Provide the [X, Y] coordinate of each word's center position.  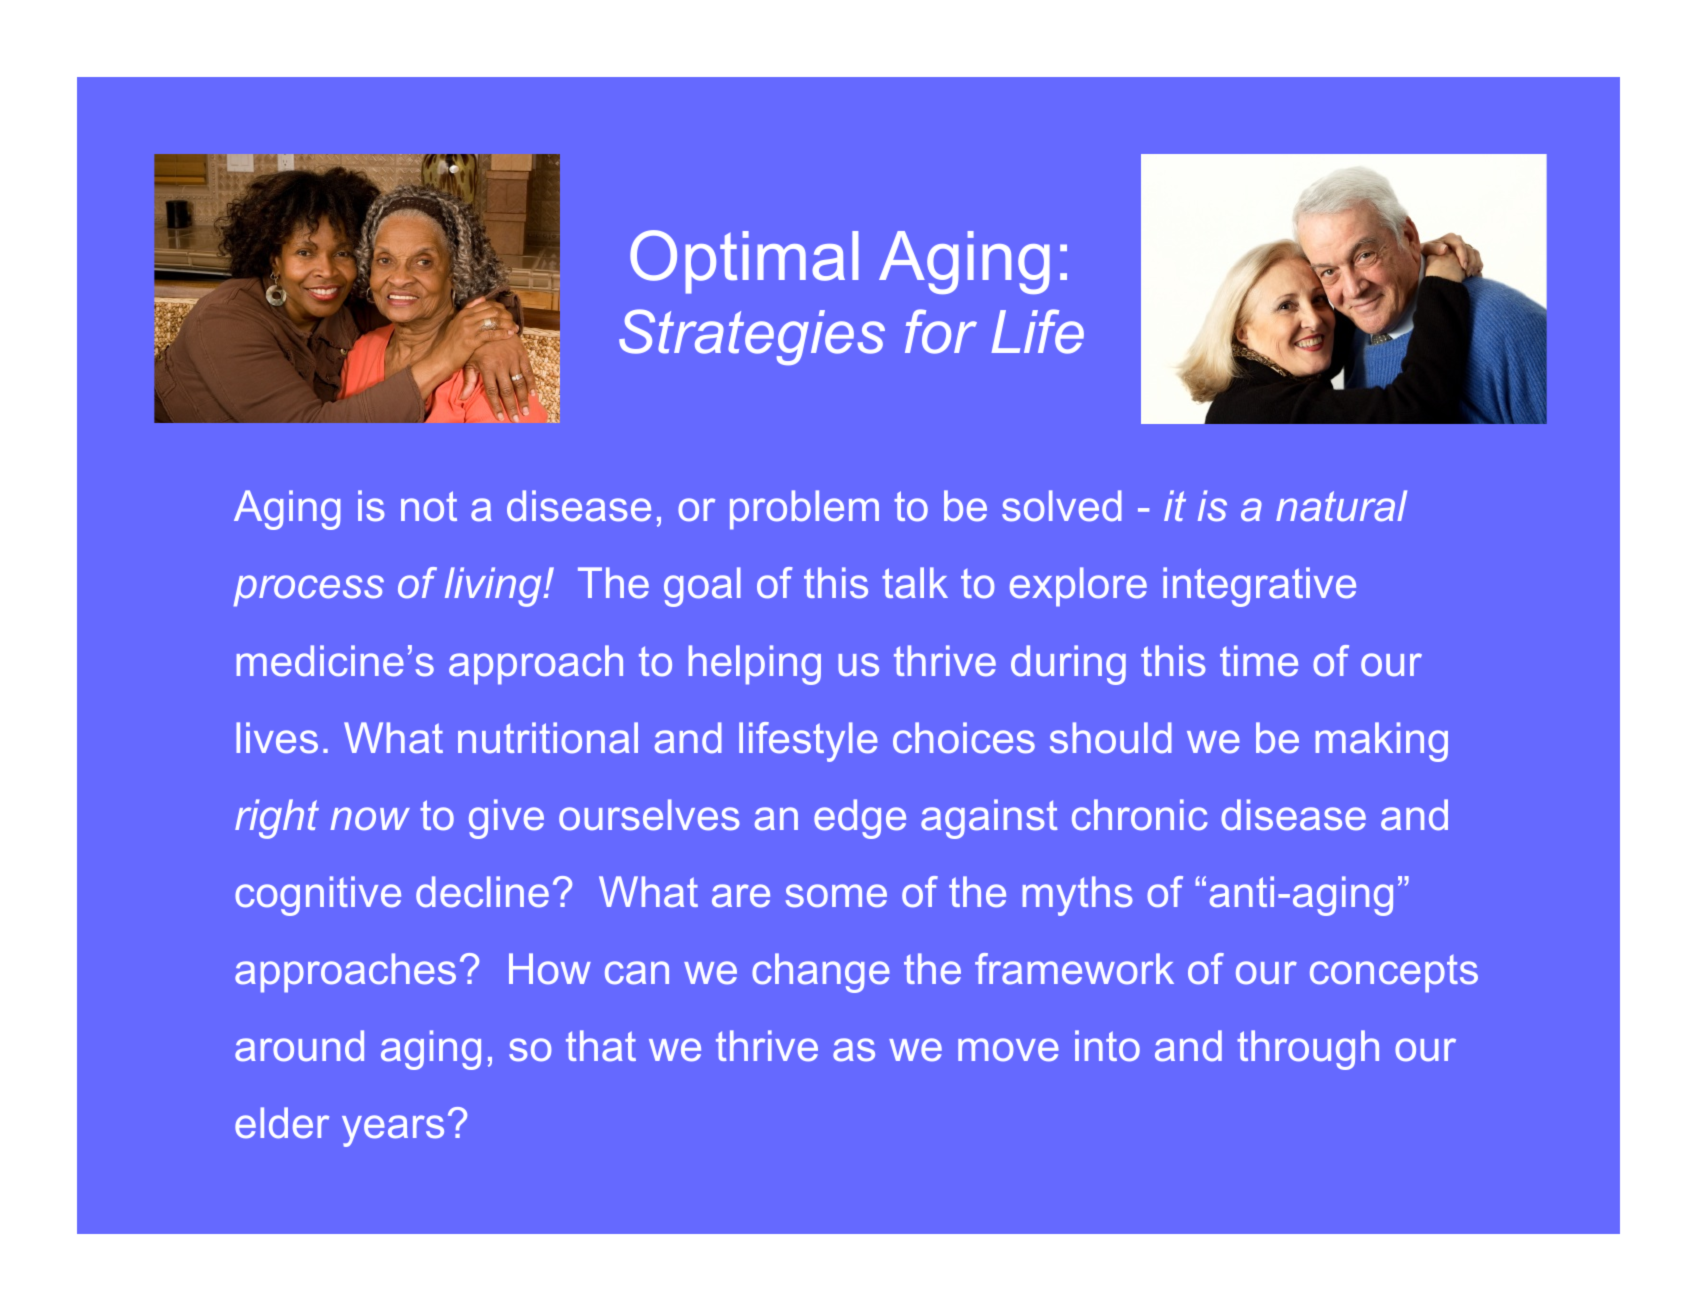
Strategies [752, 337]
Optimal [744, 262]
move [1008, 1049]
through [1308, 1050]
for [941, 331]
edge [860, 819]
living [494, 587]
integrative [1259, 587]
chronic [1140, 815]
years [393, 1131]
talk [915, 582]
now [370, 818]
